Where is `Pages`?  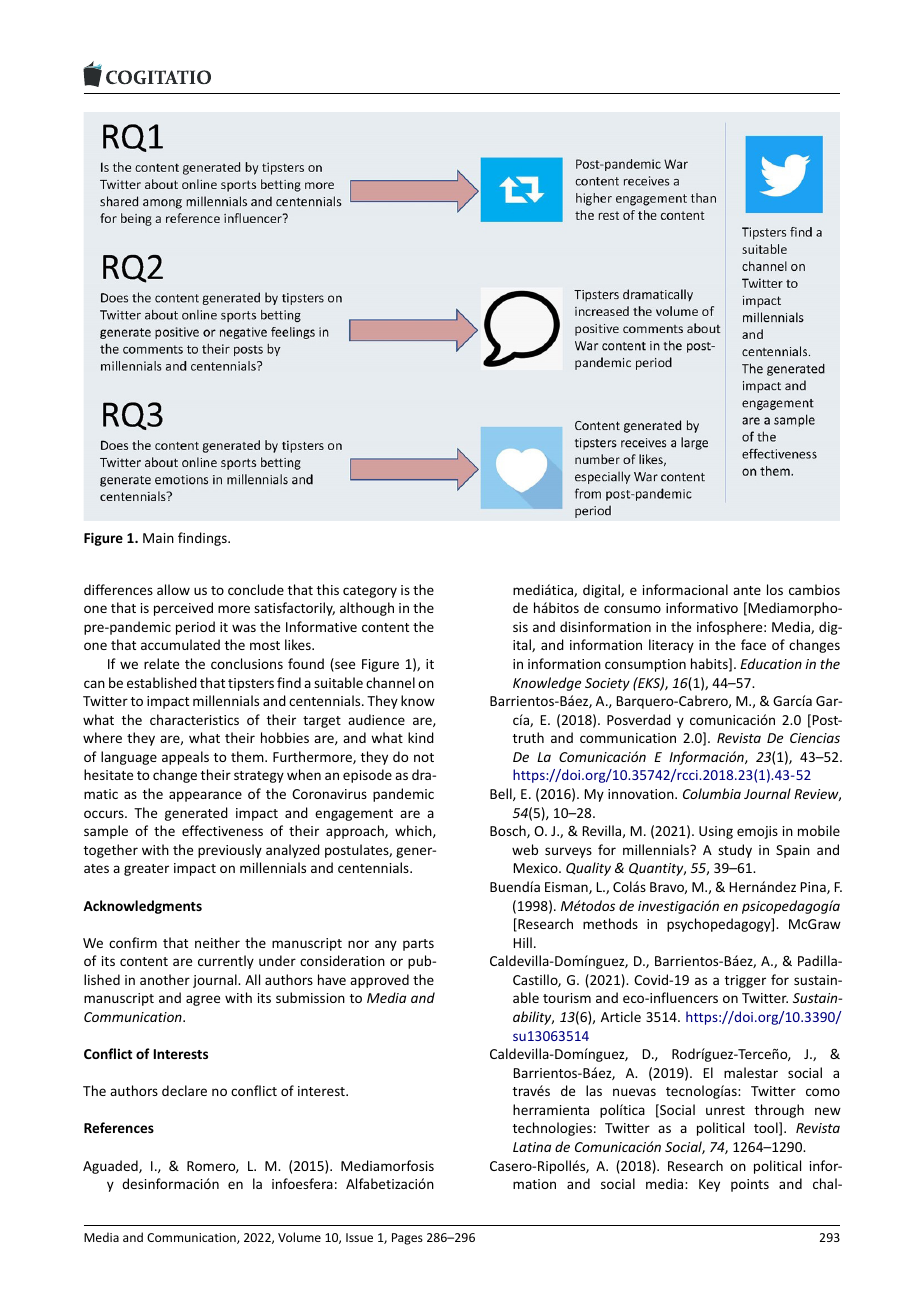
Pages is located at coordinates (407, 1239).
